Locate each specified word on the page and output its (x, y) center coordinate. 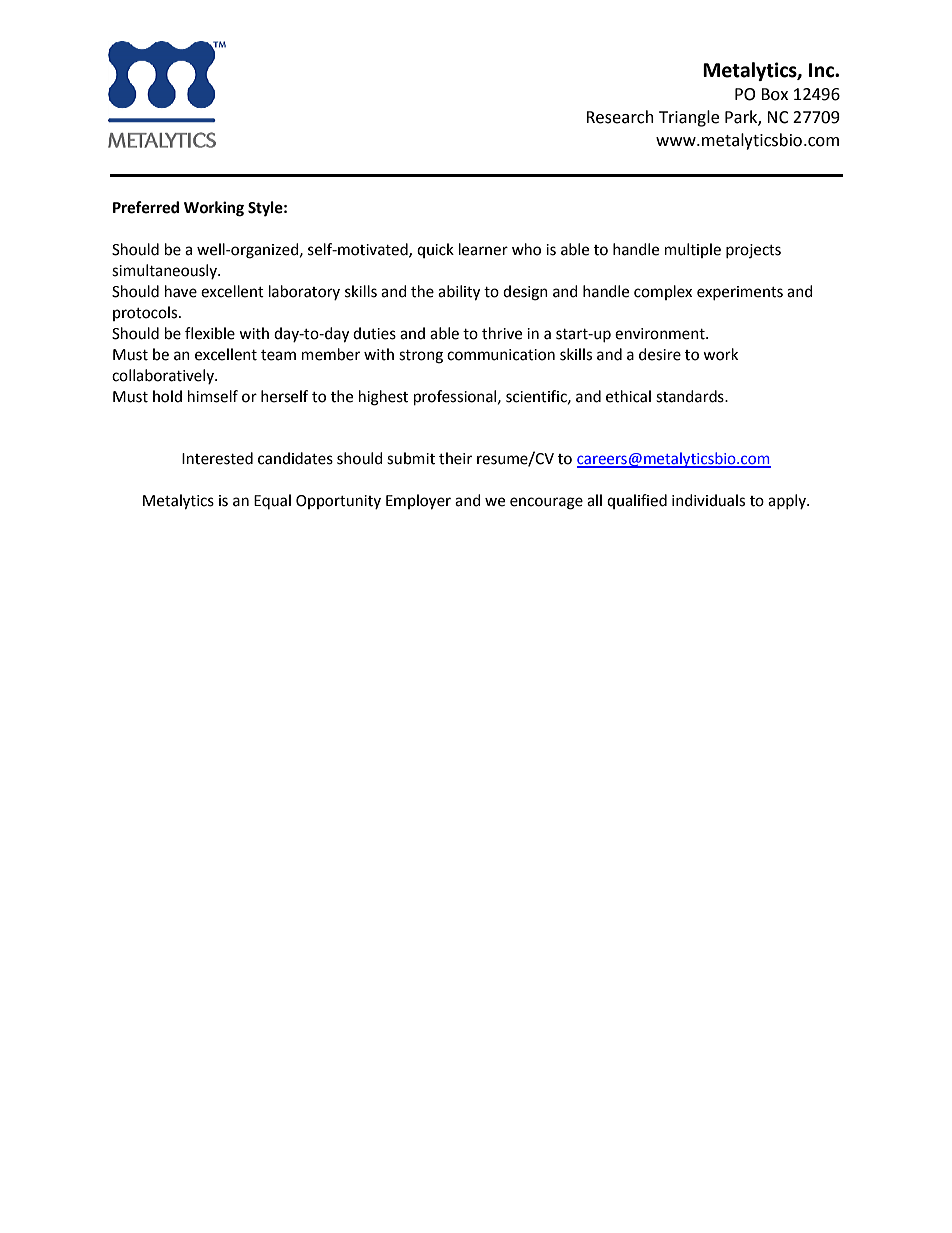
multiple (693, 250)
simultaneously (165, 271)
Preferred (146, 207)
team (278, 355)
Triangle (689, 118)
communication (501, 355)
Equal (272, 501)
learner (483, 249)
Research (620, 117)
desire (660, 354)
